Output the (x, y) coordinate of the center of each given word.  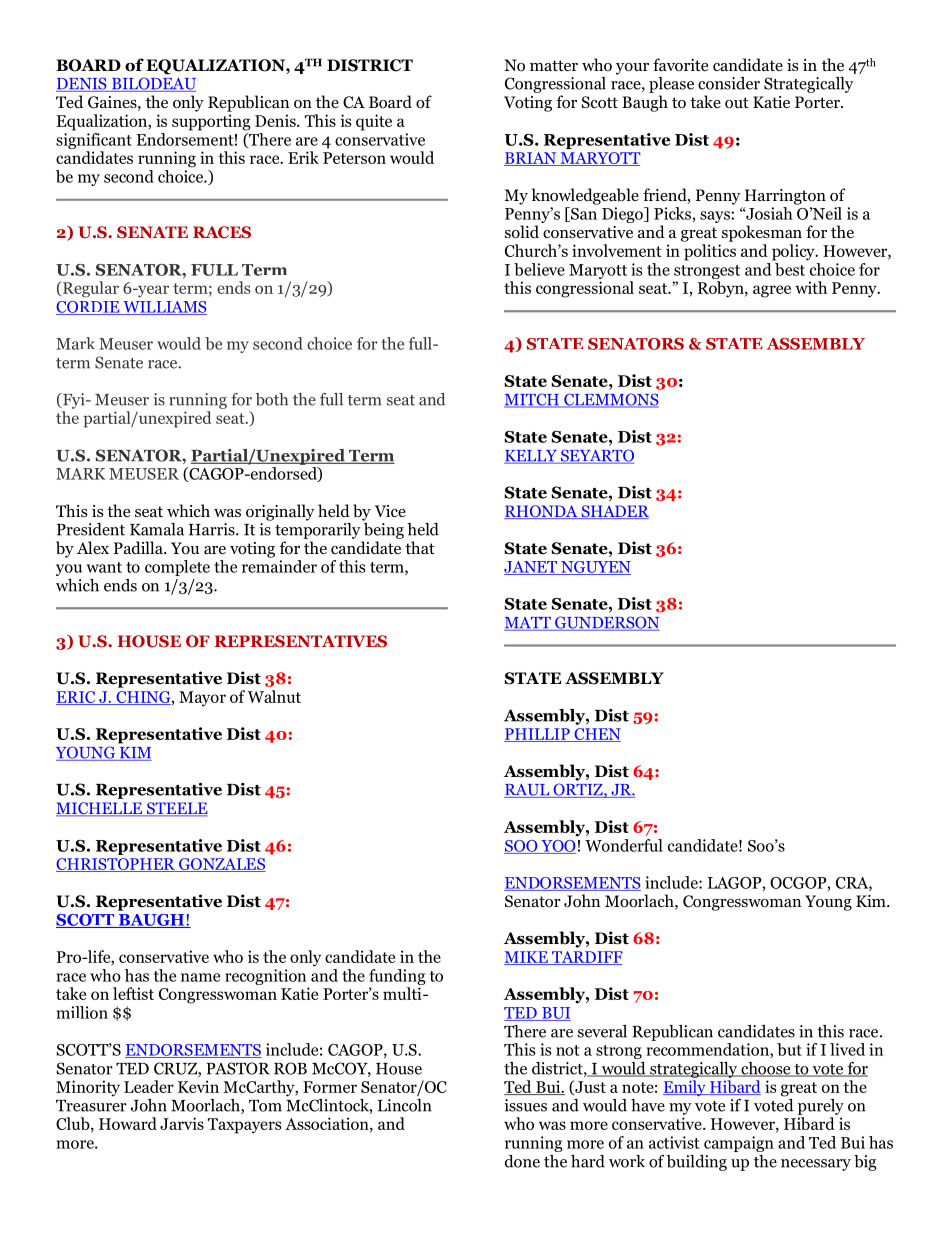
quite (374, 122)
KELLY (531, 457)
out (737, 103)
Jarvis (182, 1123)
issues (525, 1105)
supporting (211, 122)
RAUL (528, 791)
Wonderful (624, 845)
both (272, 399)
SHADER (614, 512)
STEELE (176, 809)
